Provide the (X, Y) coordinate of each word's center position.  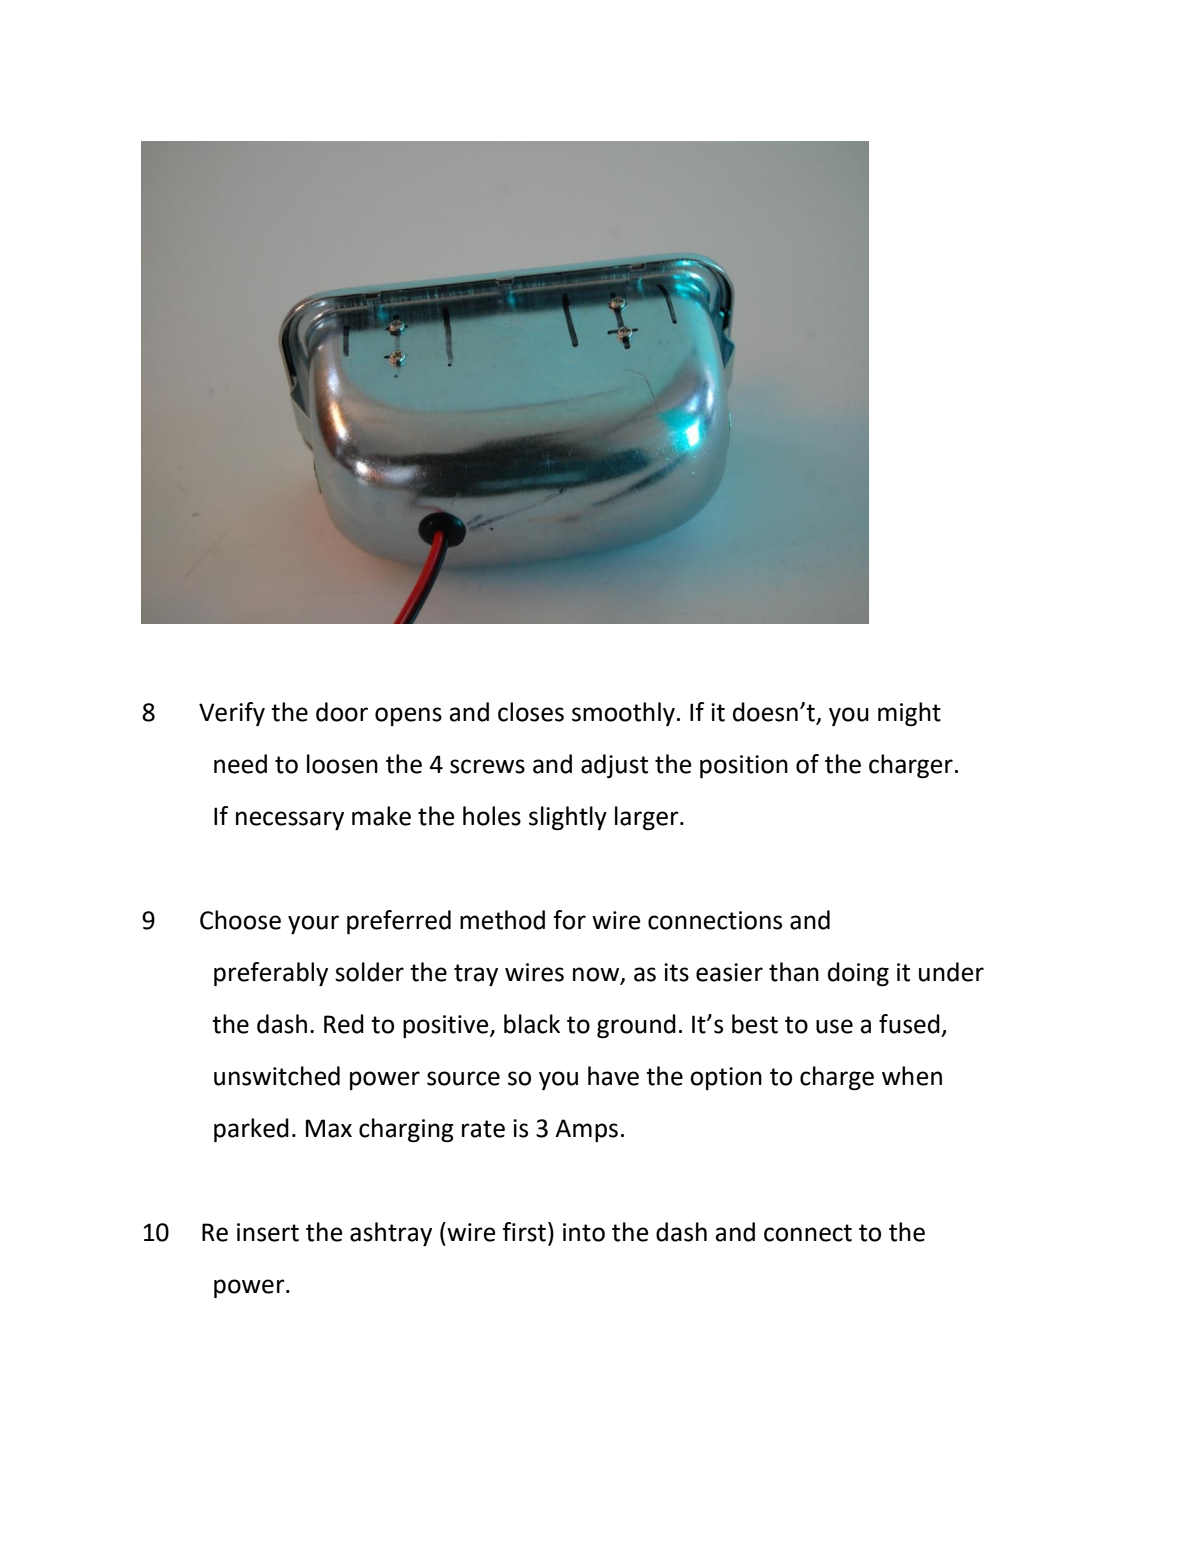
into (584, 1232)
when (912, 1076)
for (569, 920)
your (313, 924)
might (909, 714)
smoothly (623, 714)
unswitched (277, 1076)
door (342, 712)
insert (268, 1232)
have (613, 1076)
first (524, 1232)
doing (858, 974)
